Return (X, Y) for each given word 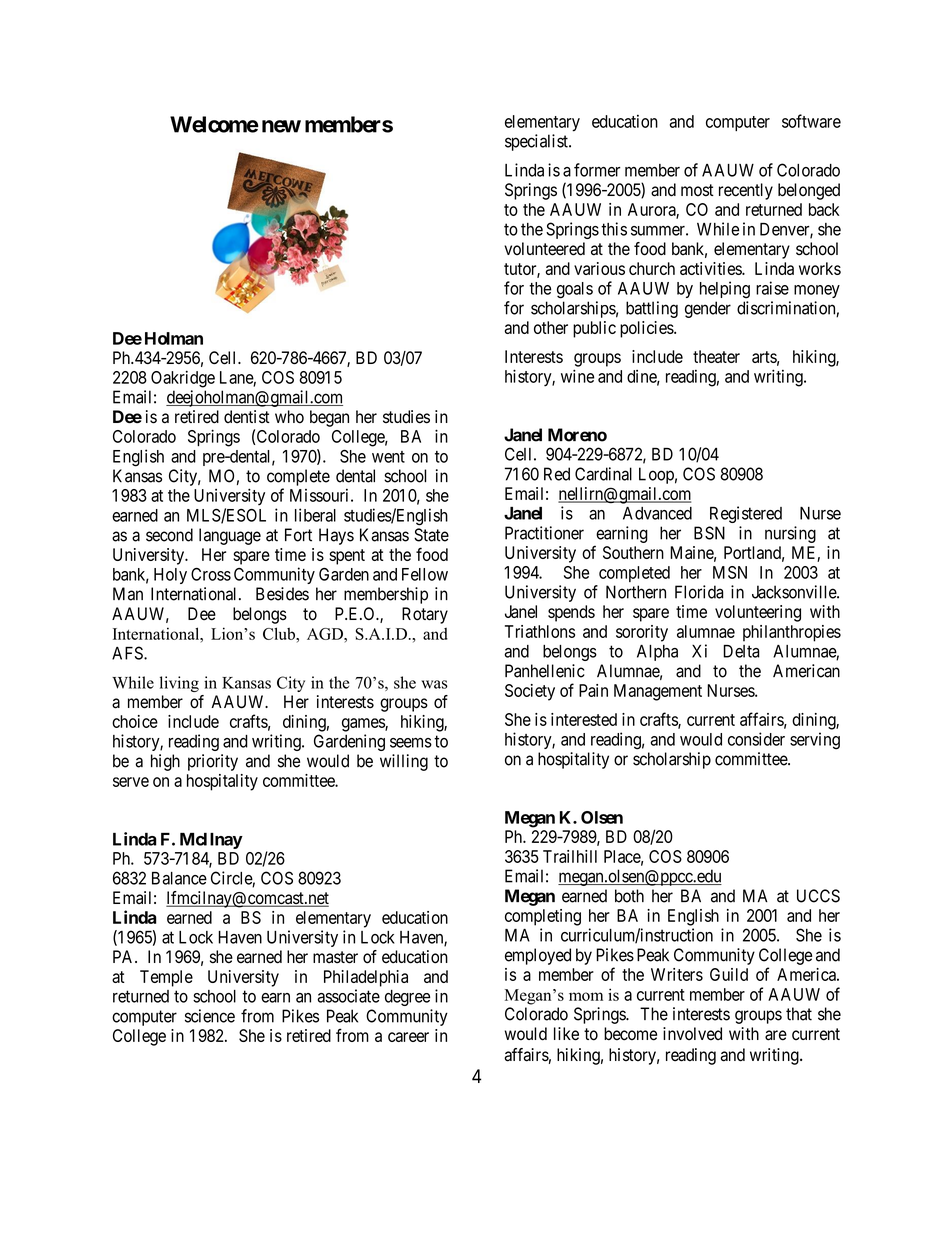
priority (213, 762)
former (597, 170)
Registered (746, 514)
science (210, 1016)
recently (746, 191)
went (388, 457)
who (289, 417)
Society (530, 692)
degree (407, 998)
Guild (729, 974)
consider (756, 739)
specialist (537, 142)
